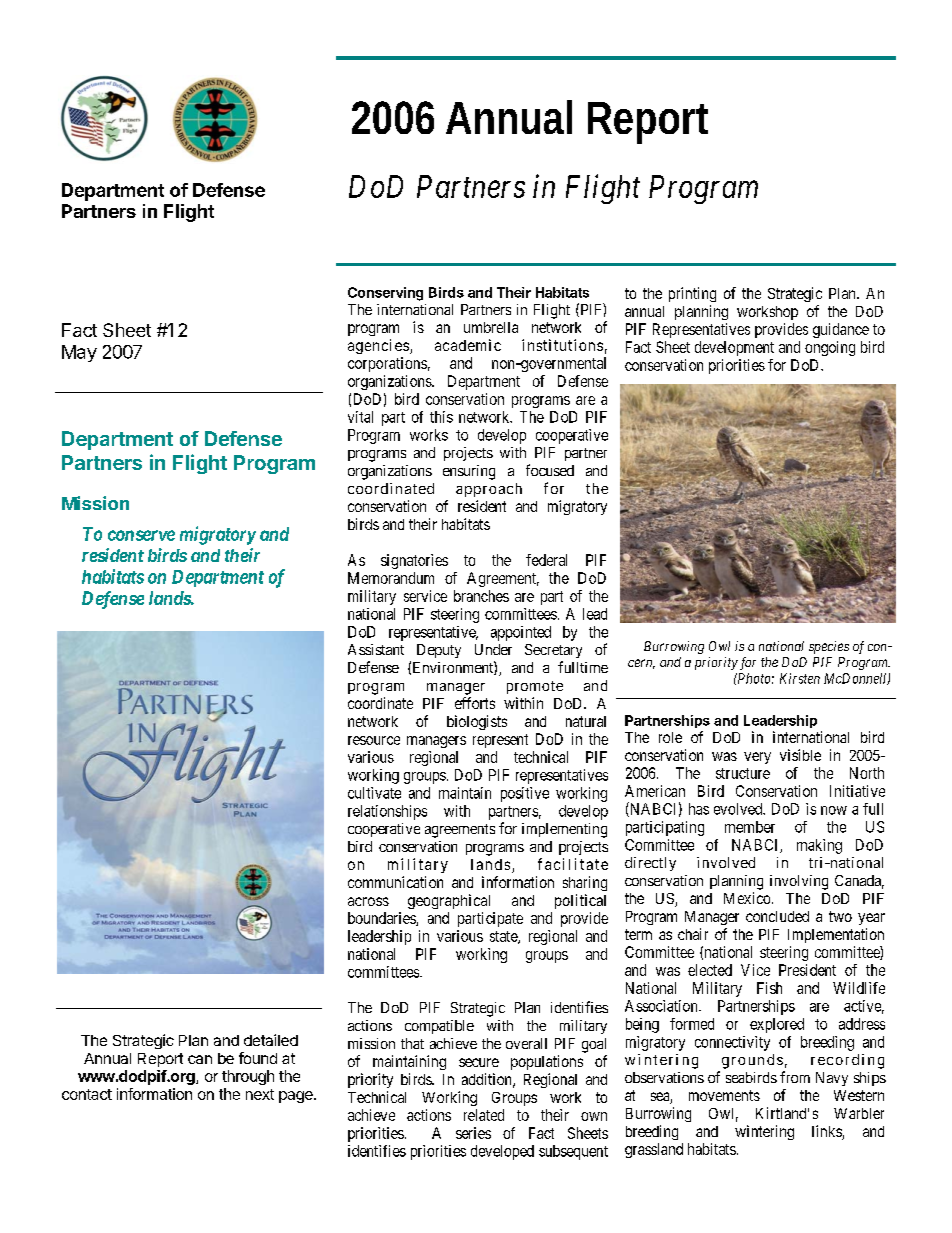 This screenshot has height=1233, width=952. Describe the element at coordinates (468, 345) in the screenshot. I see `academic` at that location.
